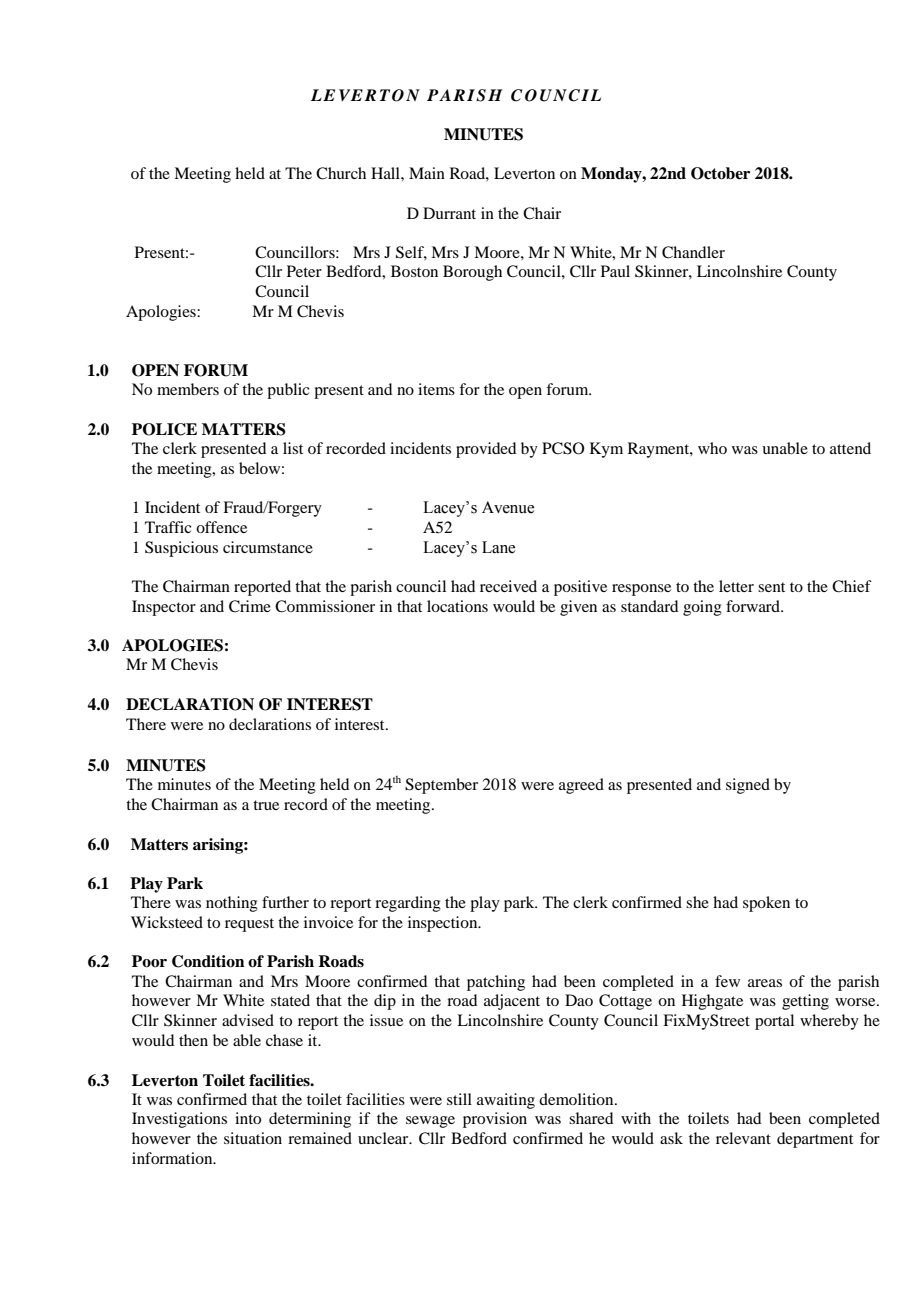 The image size is (924, 1308). Describe the element at coordinates (496, 983) in the screenshot. I see `patching` at that location.
